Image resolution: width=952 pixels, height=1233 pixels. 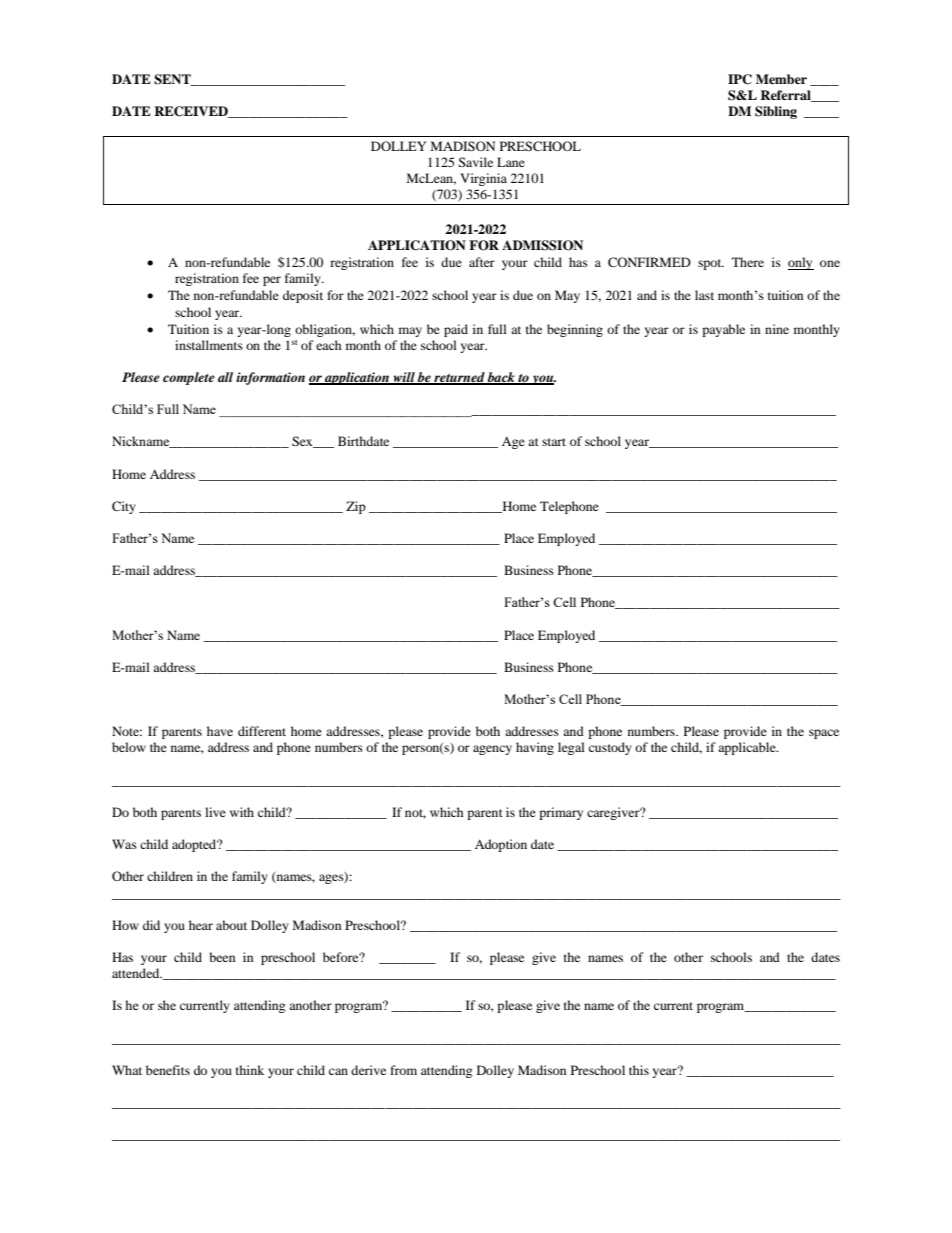 What do you see at coordinates (168, 1070) in the screenshot?
I see `benefits` at bounding box center [168, 1070].
